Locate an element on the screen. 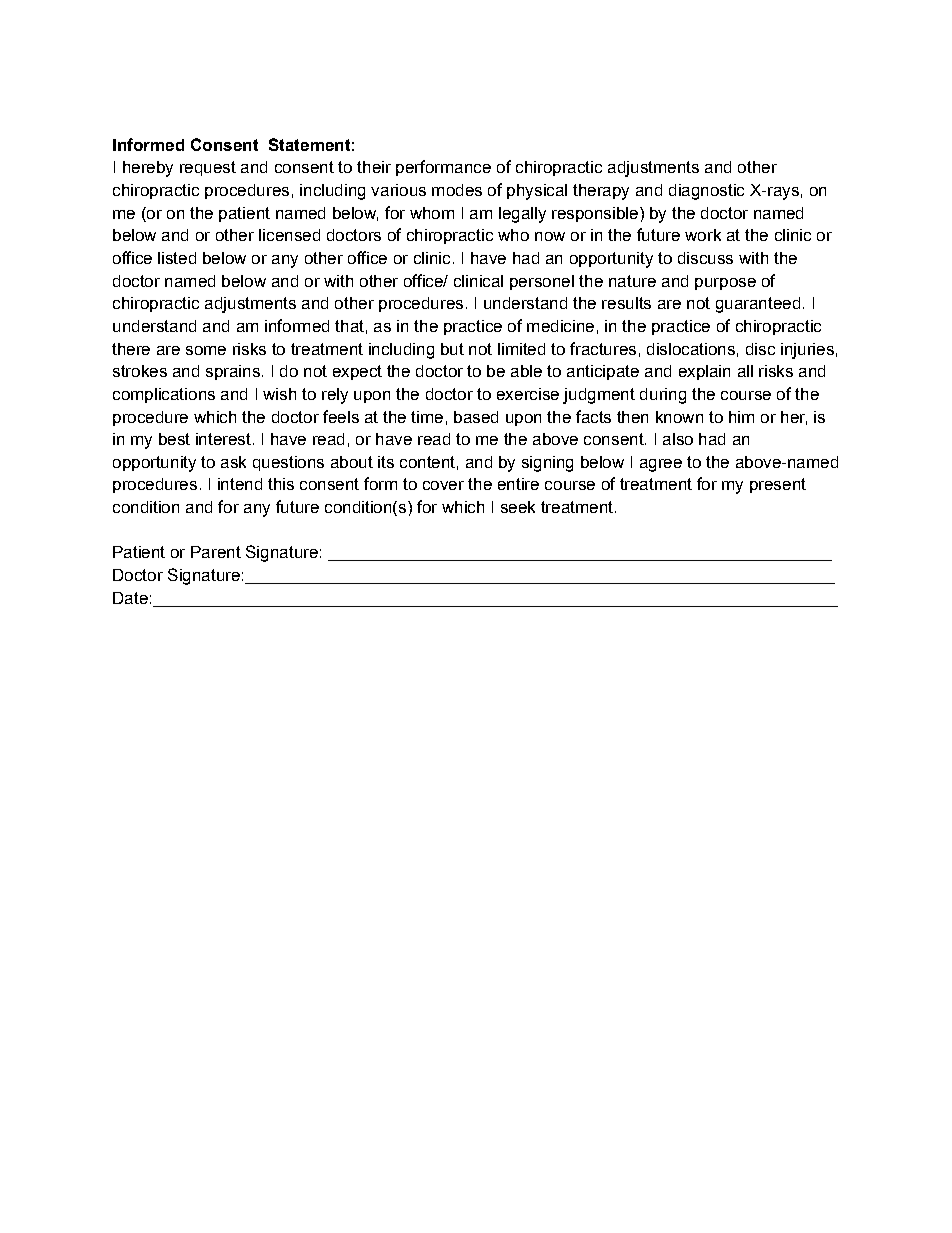 The image size is (952, 1233). based is located at coordinates (476, 417).
